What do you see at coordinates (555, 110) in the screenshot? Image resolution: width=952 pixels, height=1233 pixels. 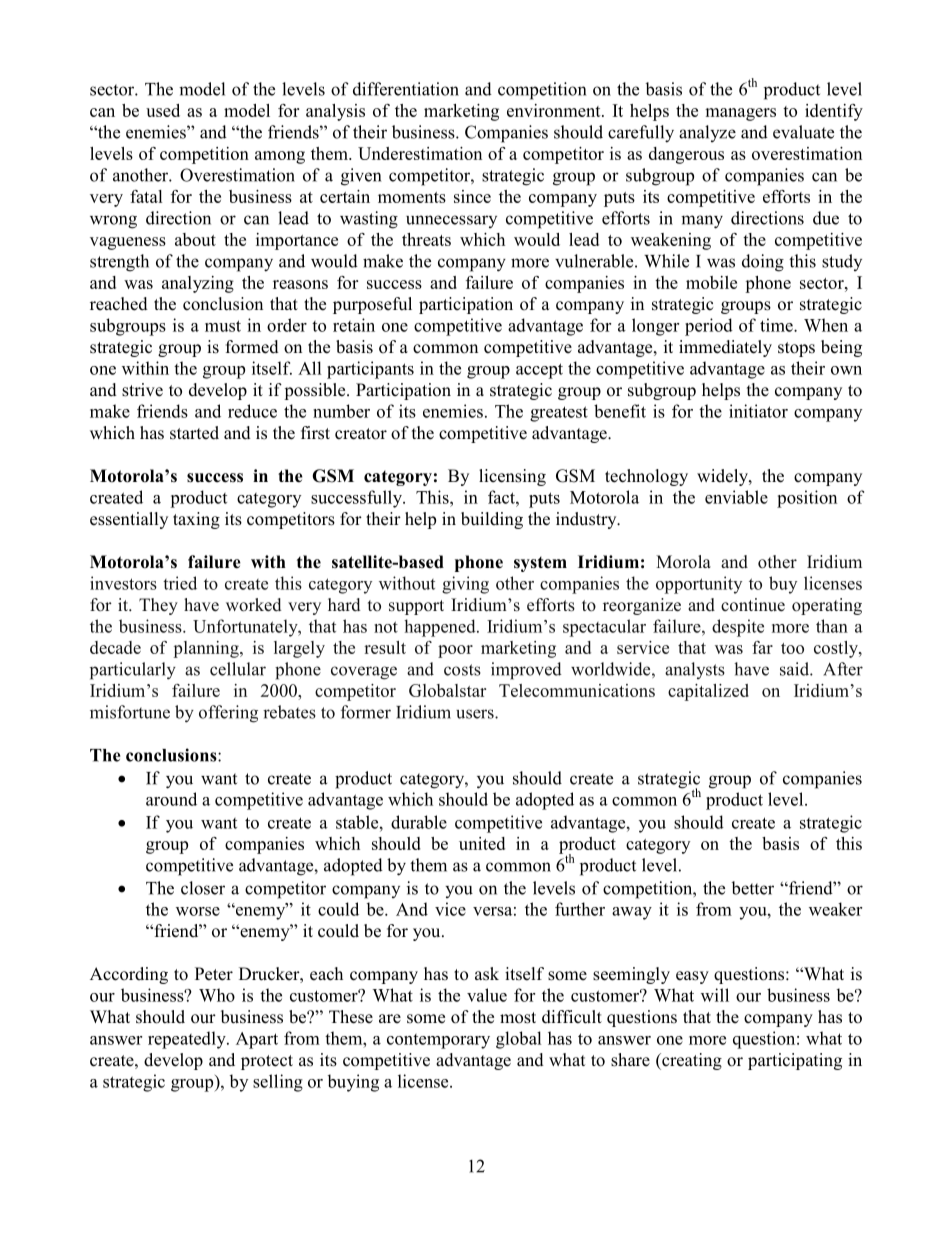 I see `environment` at bounding box center [555, 110].
